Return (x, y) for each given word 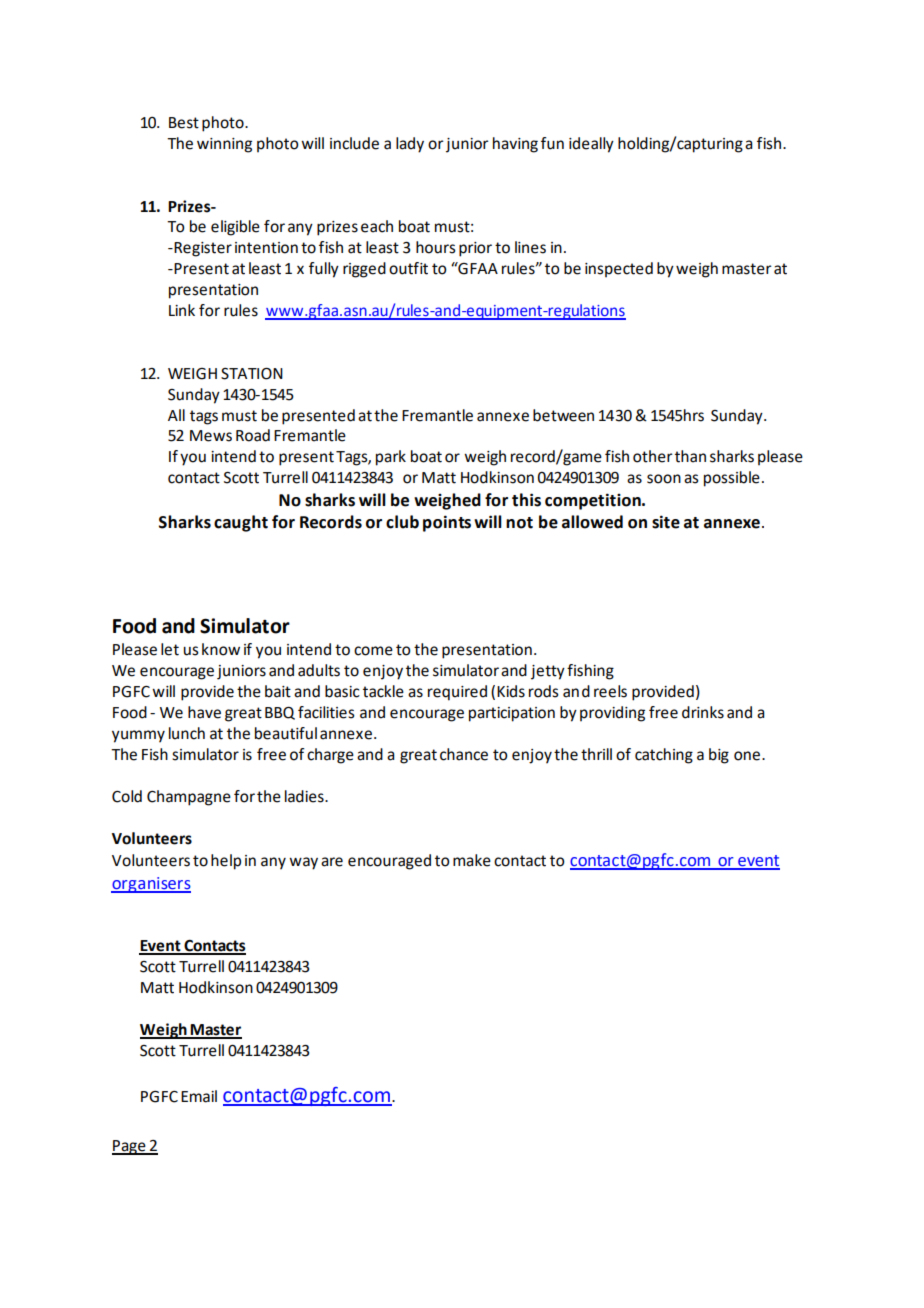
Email (199, 1096)
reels (610, 691)
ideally (591, 145)
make (472, 860)
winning (224, 145)
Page (130, 1147)
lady (410, 145)
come (373, 651)
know (221, 649)
